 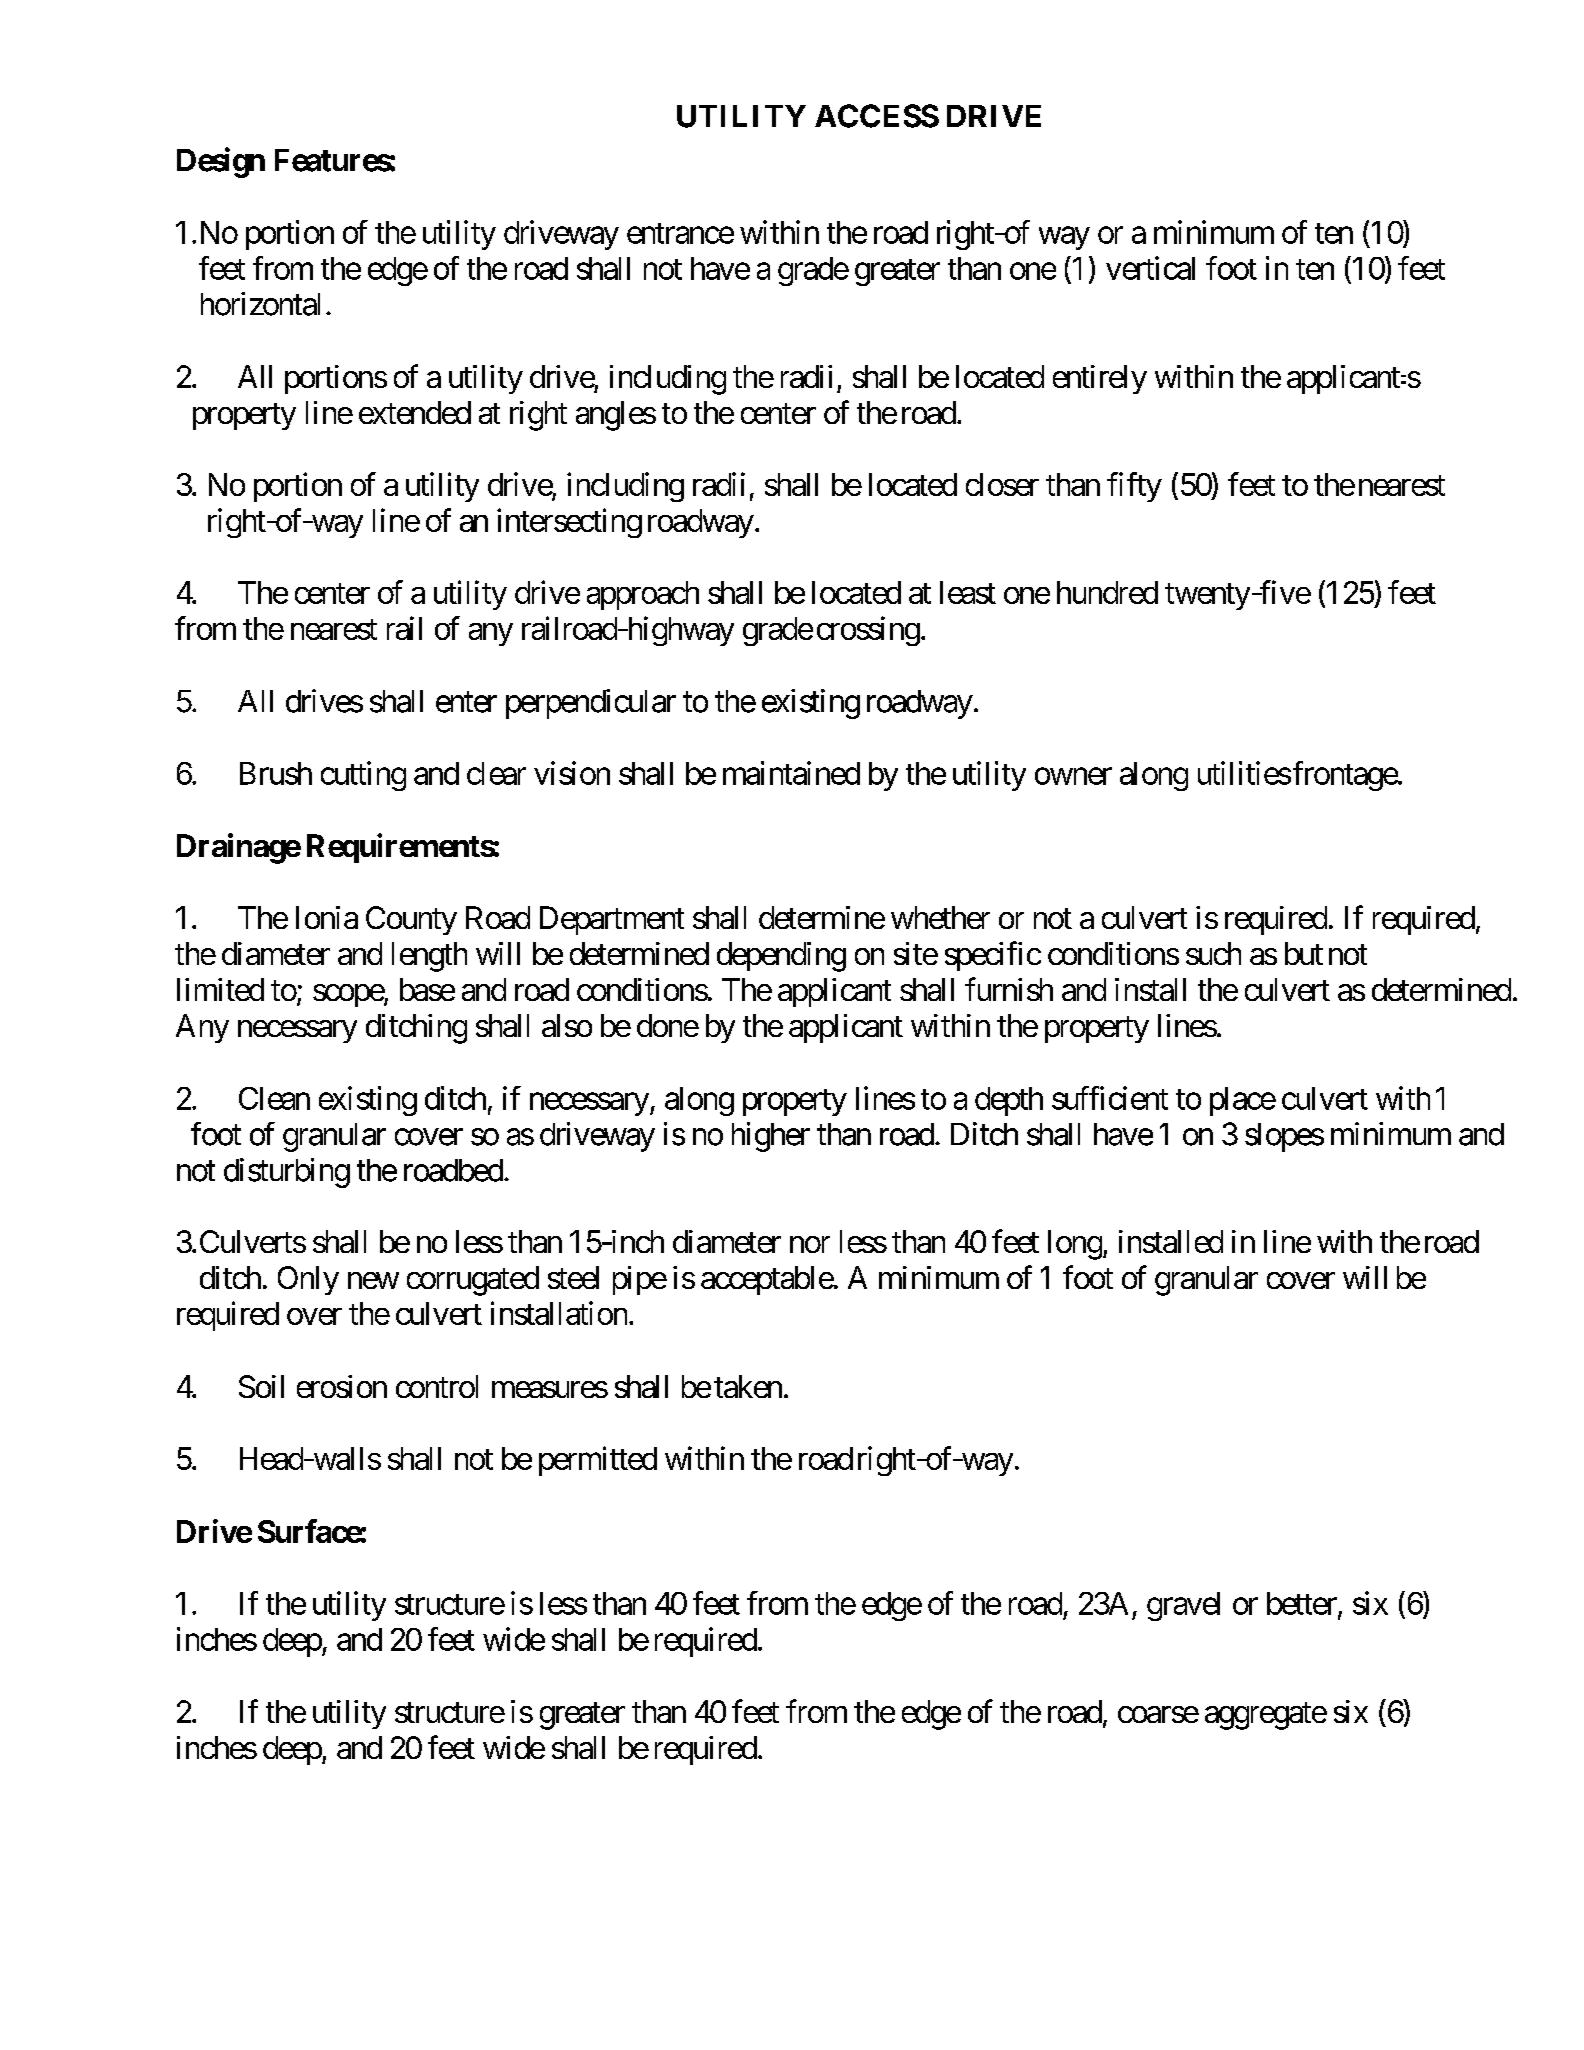 I want to click on vertical, so click(x=1150, y=268).
